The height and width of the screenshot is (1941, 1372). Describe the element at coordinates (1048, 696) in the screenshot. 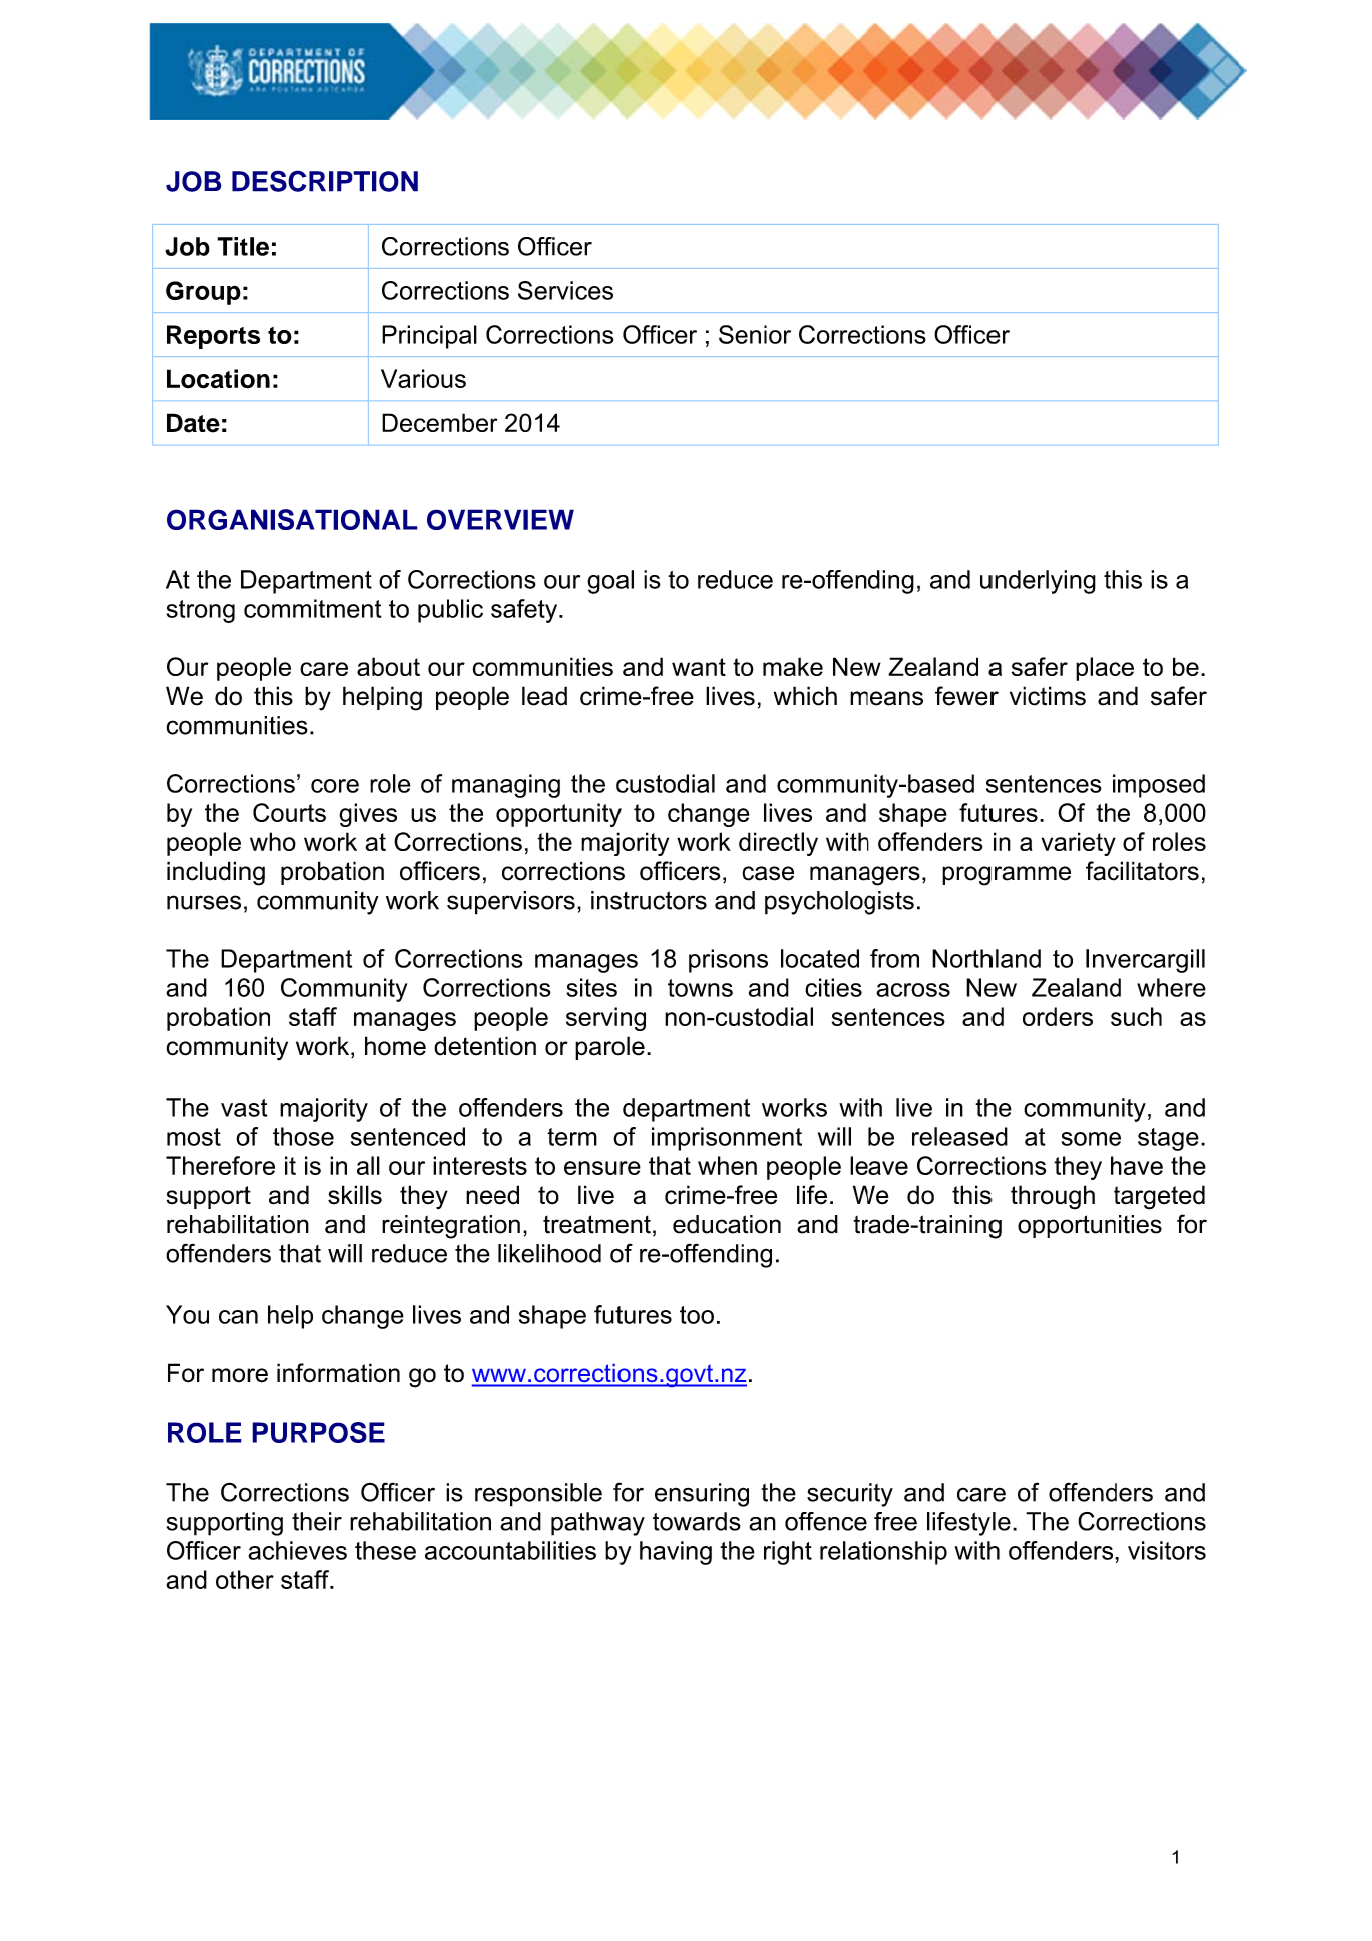

I see `victims` at that location.
